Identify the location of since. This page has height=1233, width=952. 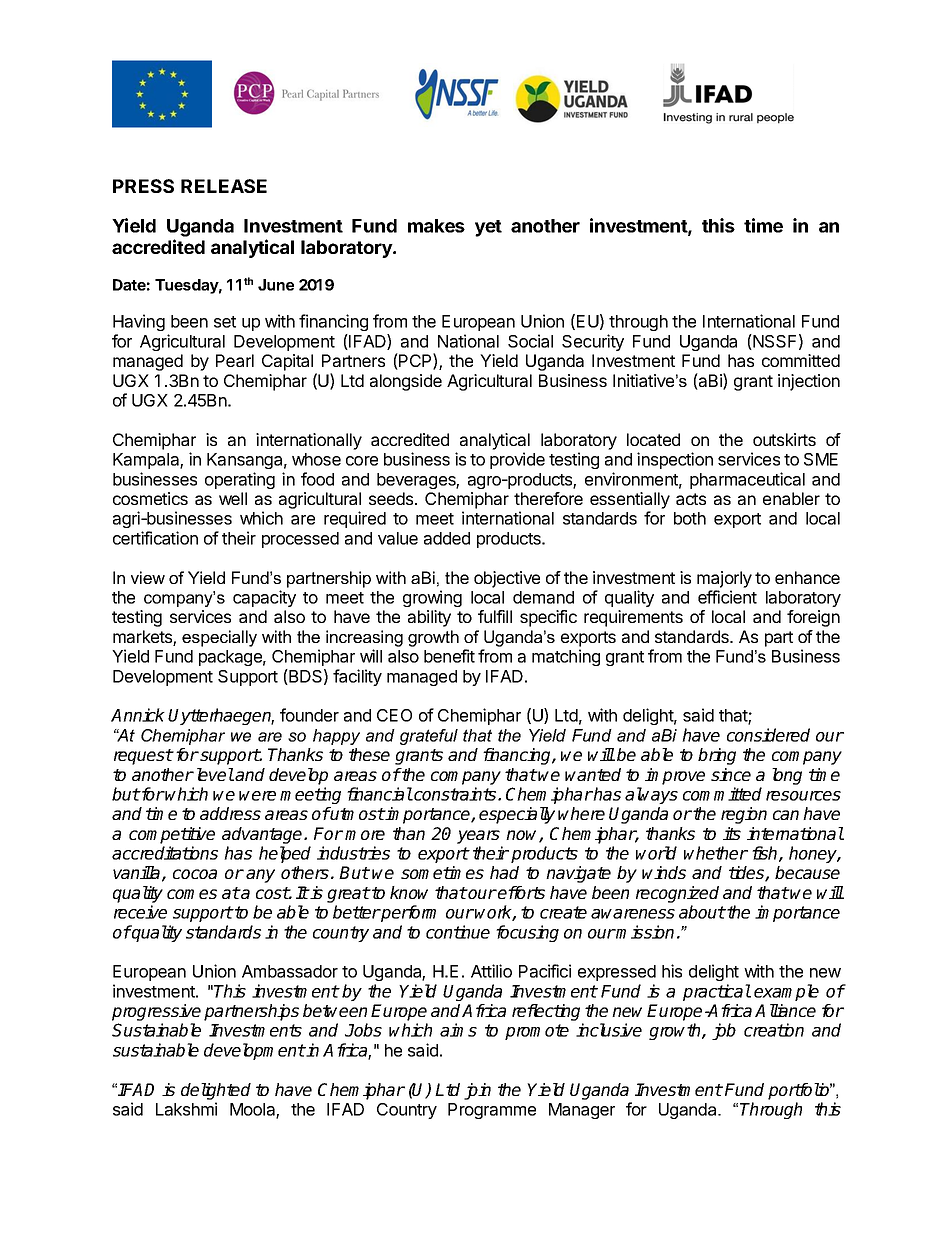
(731, 774).
